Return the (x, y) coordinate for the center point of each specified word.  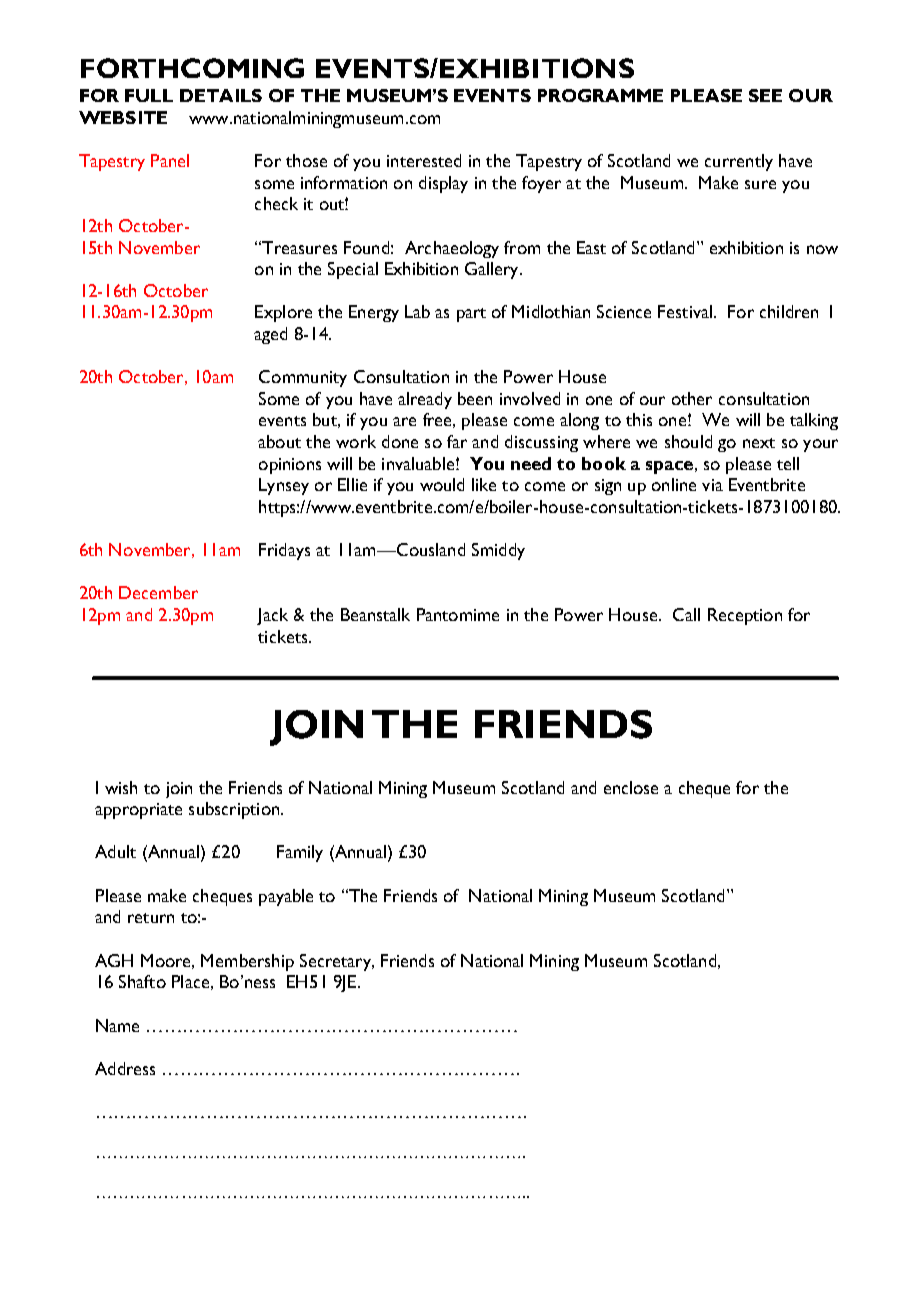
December (158, 592)
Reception (745, 616)
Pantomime (458, 614)
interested (424, 160)
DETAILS (221, 95)
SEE (765, 95)
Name (117, 1025)
